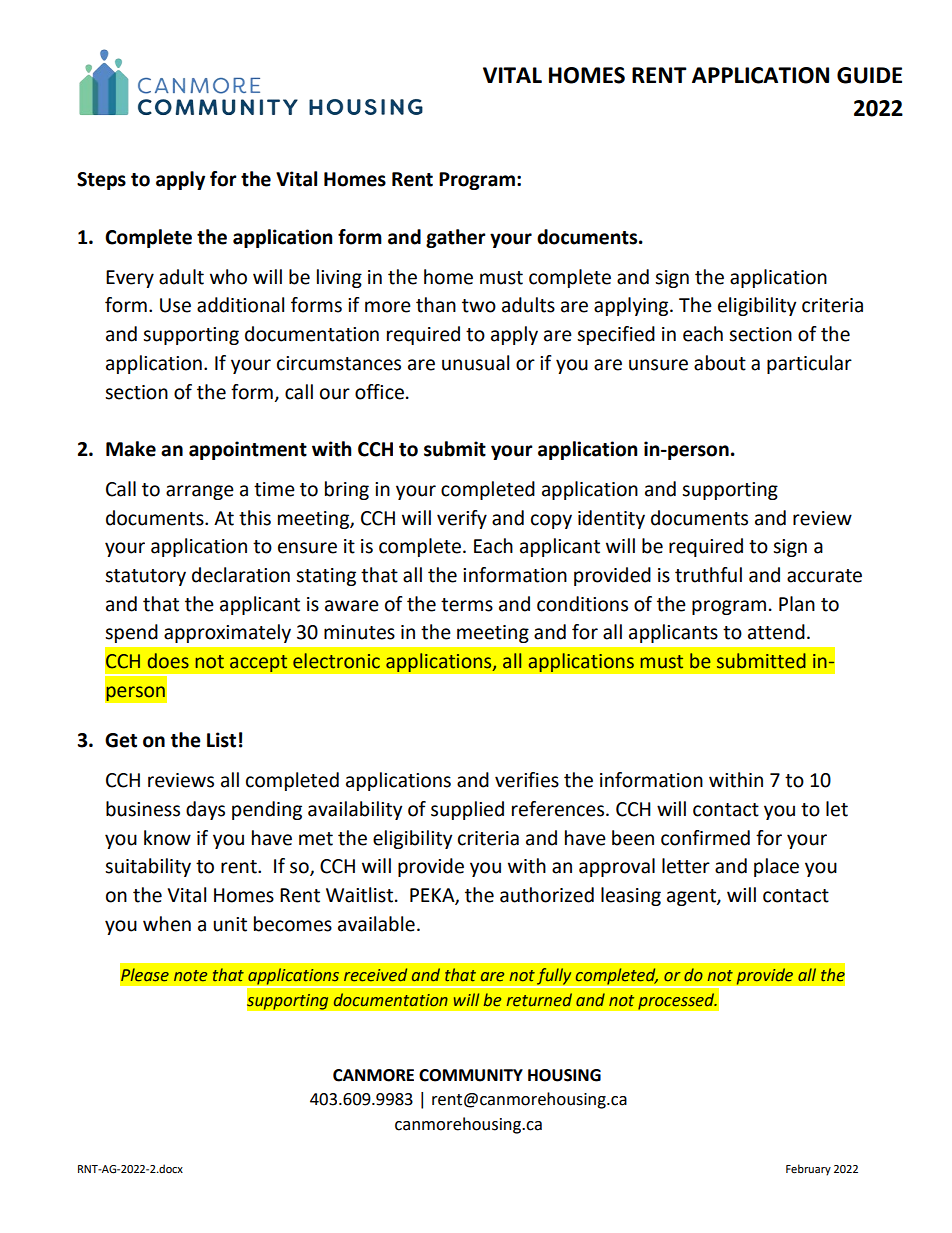 The height and width of the document is (1233, 952). Describe the element at coordinates (809, 364) in the document. I see `particular` at that location.
